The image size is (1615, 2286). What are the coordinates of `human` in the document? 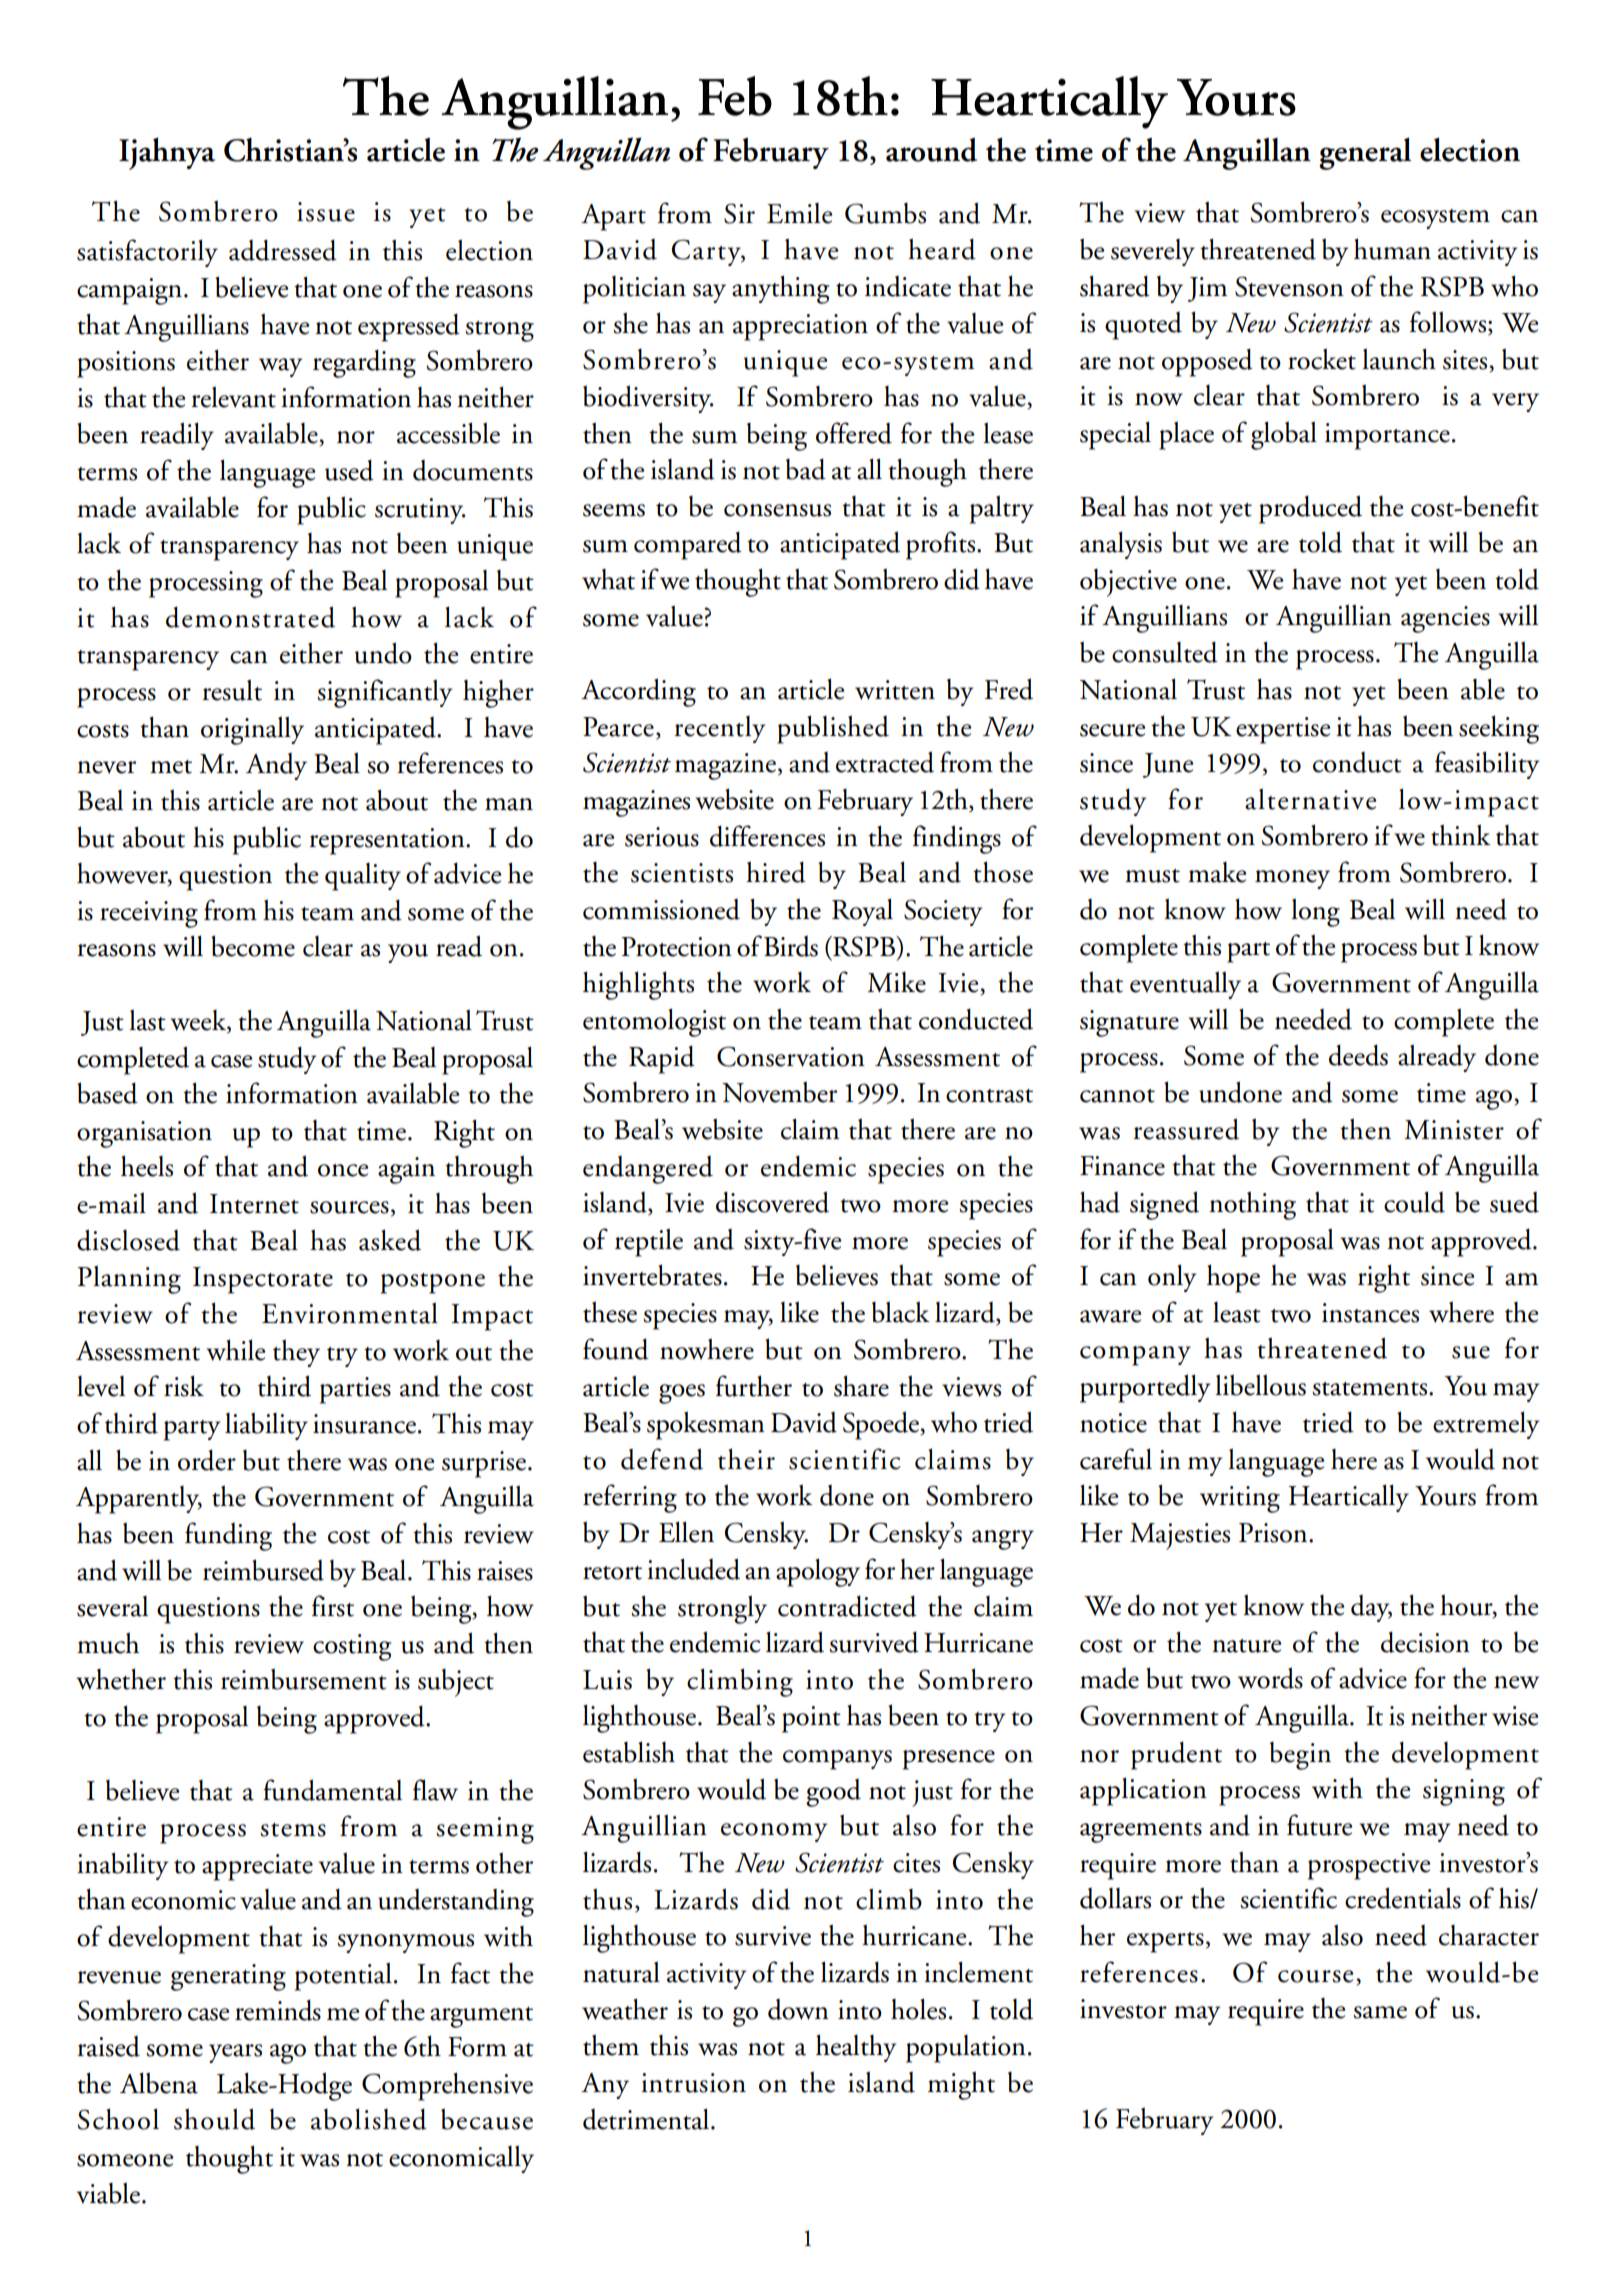 It's located at (1392, 249).
